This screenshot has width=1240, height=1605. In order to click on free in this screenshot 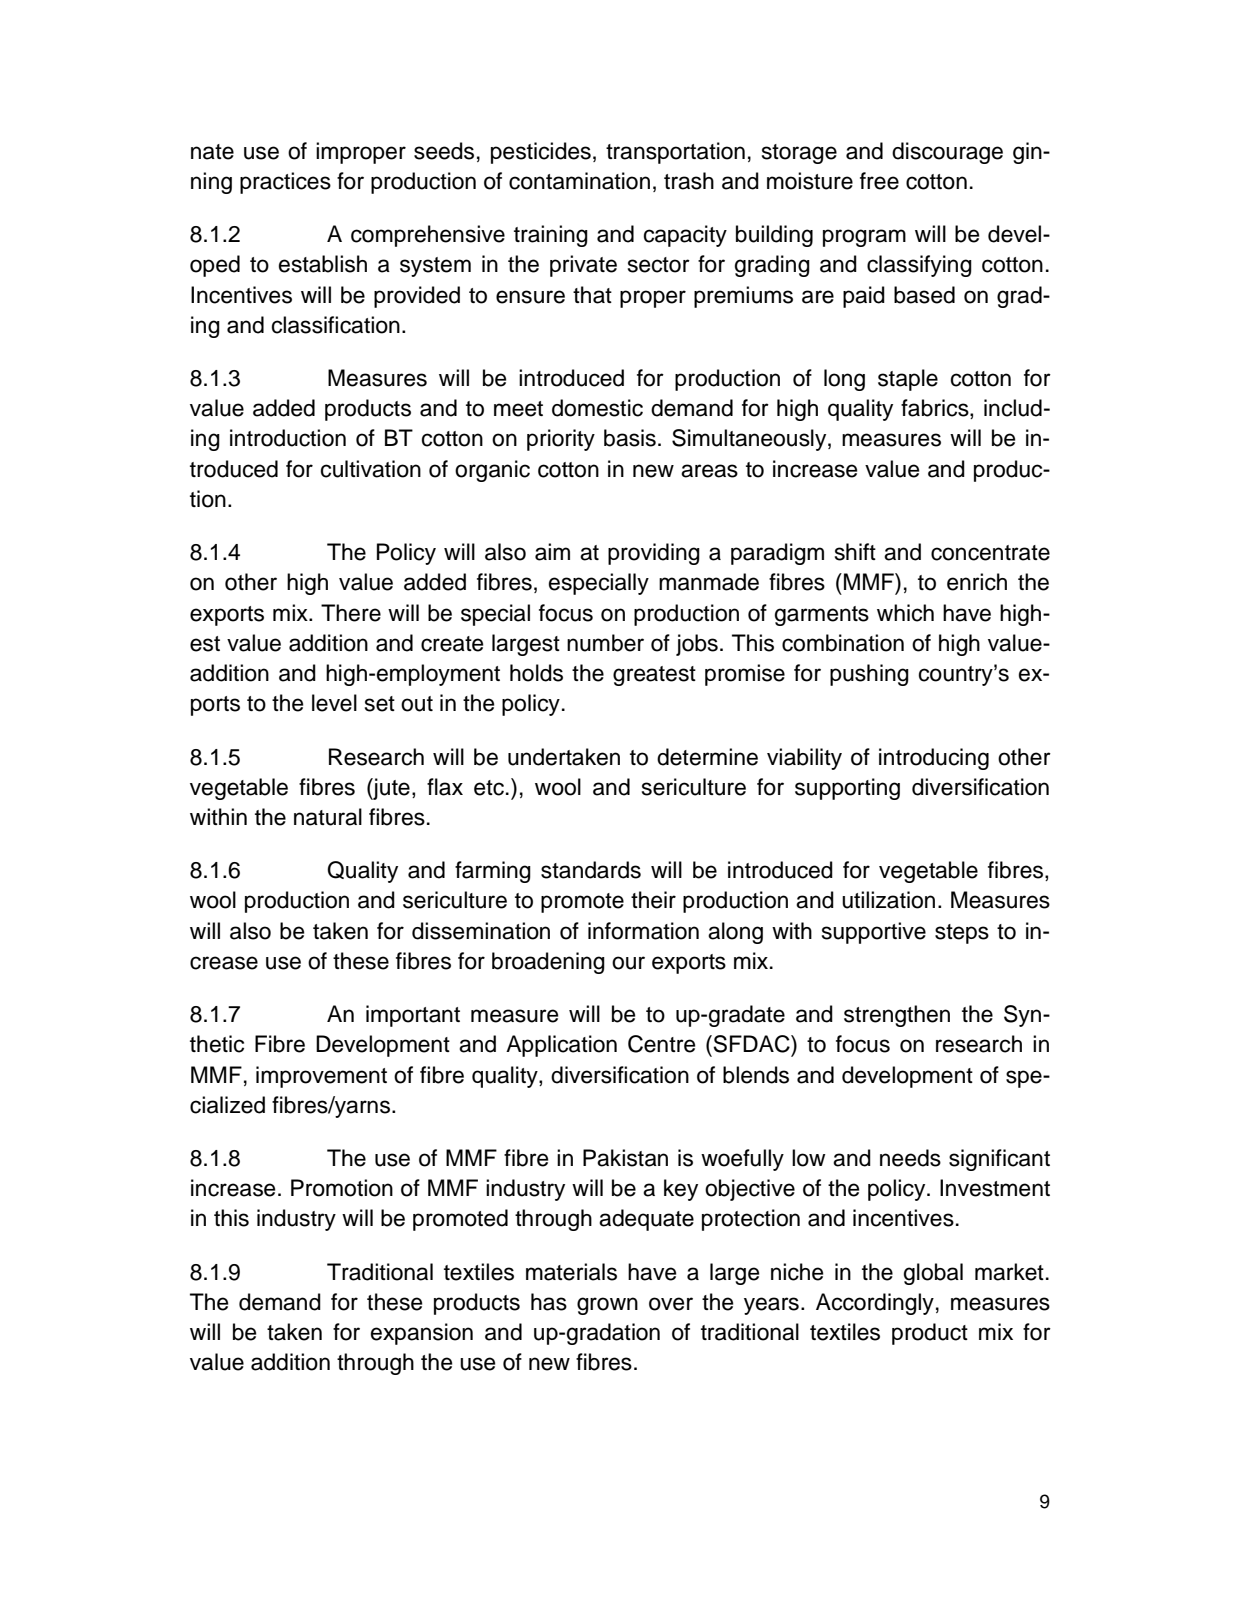, I will do `click(879, 181)`.
